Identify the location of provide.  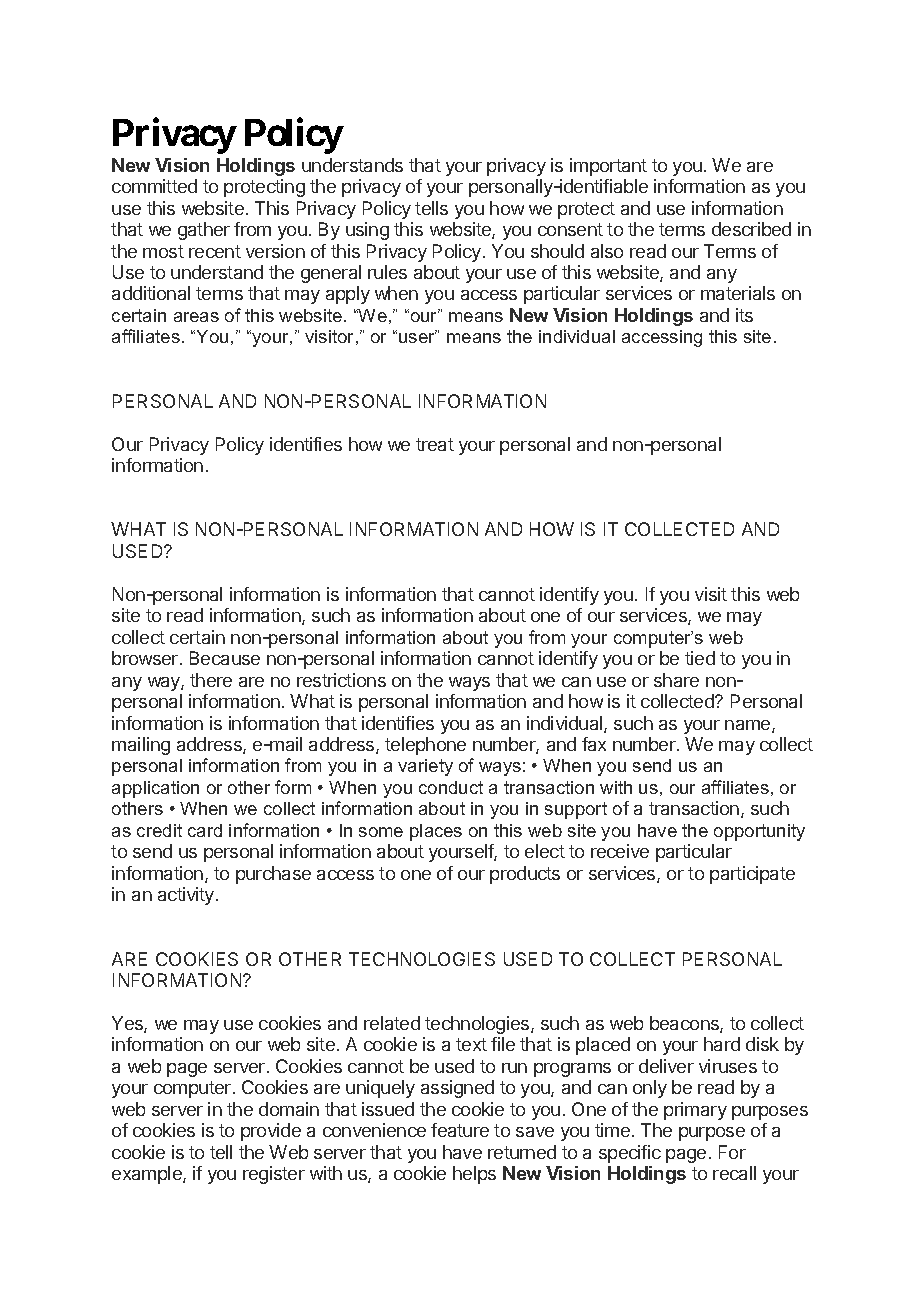
(271, 1132).
